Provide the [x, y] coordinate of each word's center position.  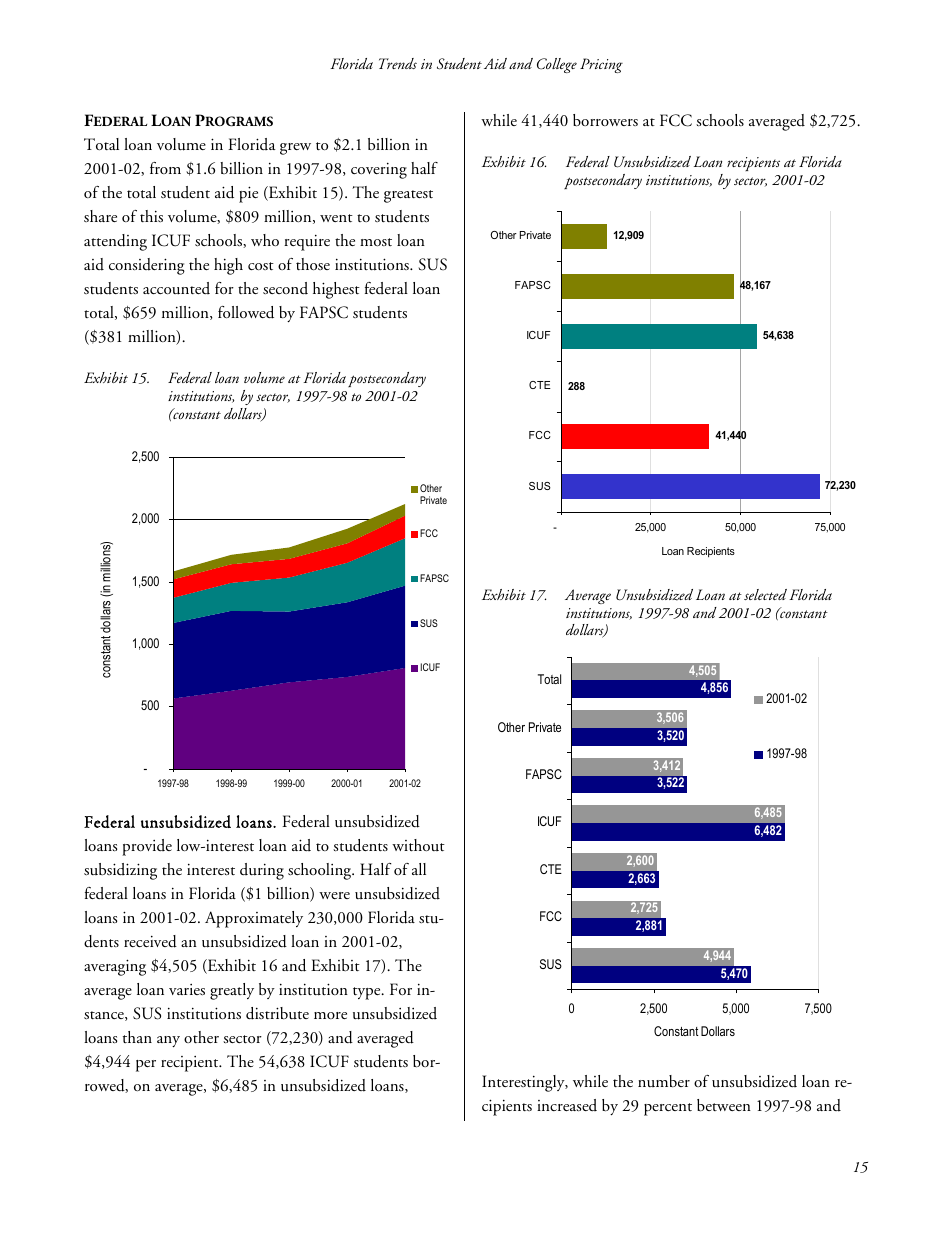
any [168, 1041]
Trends [398, 63]
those [313, 264]
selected [765, 594]
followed [246, 312]
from [165, 168]
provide [147, 847]
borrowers [605, 120]
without [418, 845]
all [419, 869]
